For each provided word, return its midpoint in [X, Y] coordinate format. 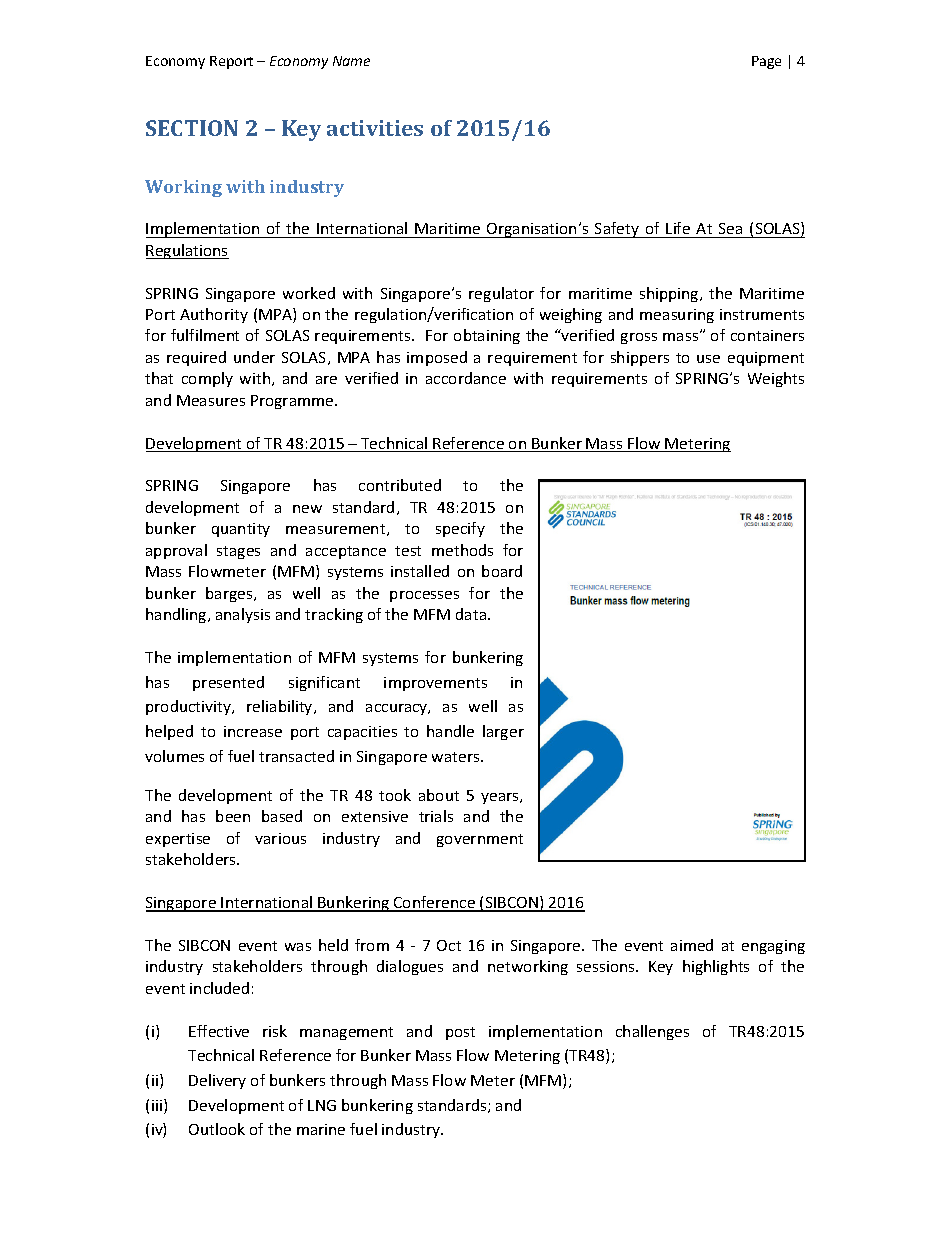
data [472, 614]
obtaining [487, 336]
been [233, 816]
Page [766, 62]
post [460, 1033]
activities [375, 128]
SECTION [192, 128]
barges [230, 594]
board [502, 571]
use [708, 359]
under [254, 357]
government [480, 840]
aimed [692, 945]
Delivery [217, 1081]
